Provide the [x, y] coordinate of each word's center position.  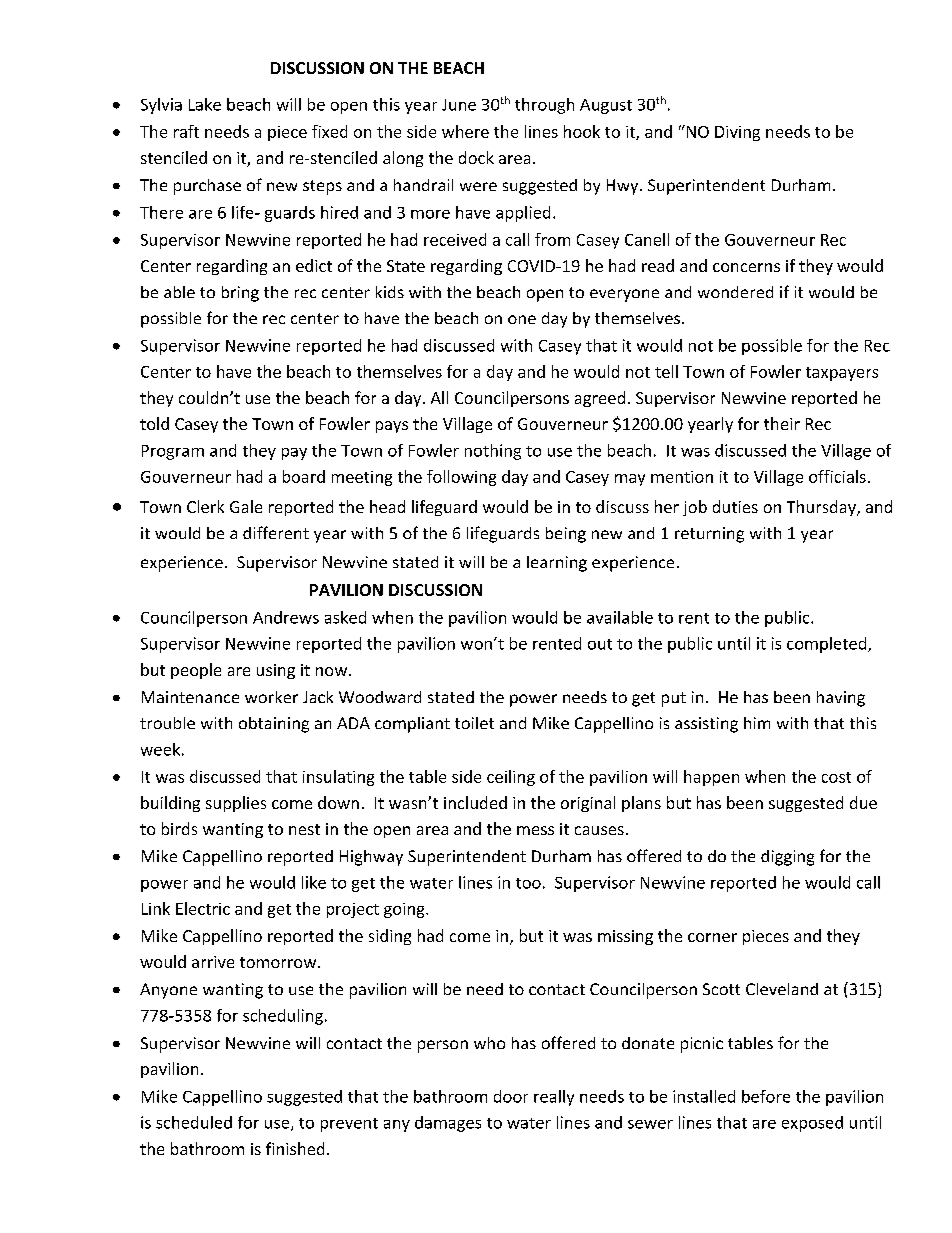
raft [186, 131]
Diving [737, 133]
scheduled [194, 1122]
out [600, 644]
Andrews [286, 617]
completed [828, 645]
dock [476, 157]
